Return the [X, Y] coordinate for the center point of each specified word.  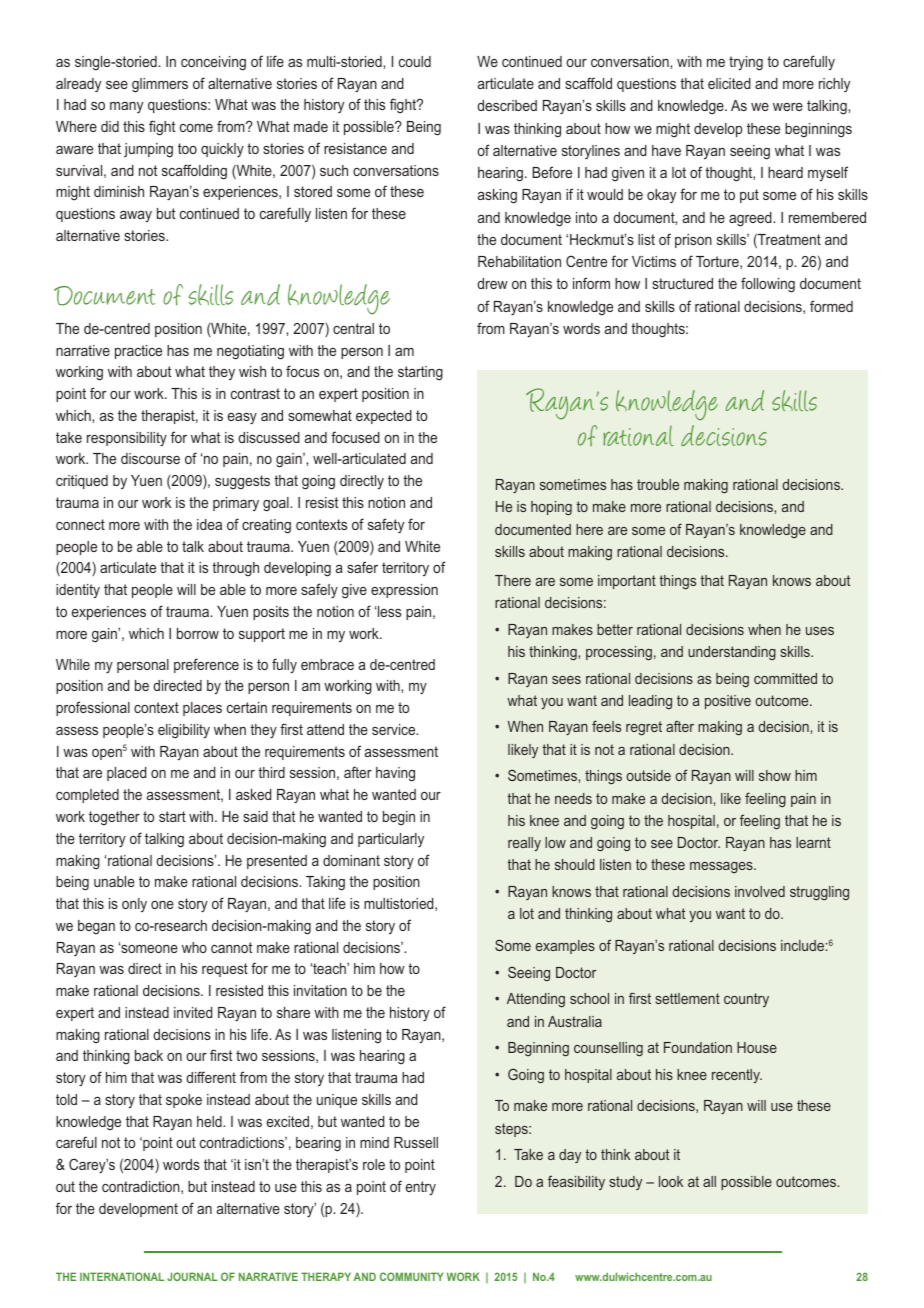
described [507, 105]
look [671, 1181]
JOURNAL [192, 1276]
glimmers [160, 85]
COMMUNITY [411, 1276]
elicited [729, 83]
